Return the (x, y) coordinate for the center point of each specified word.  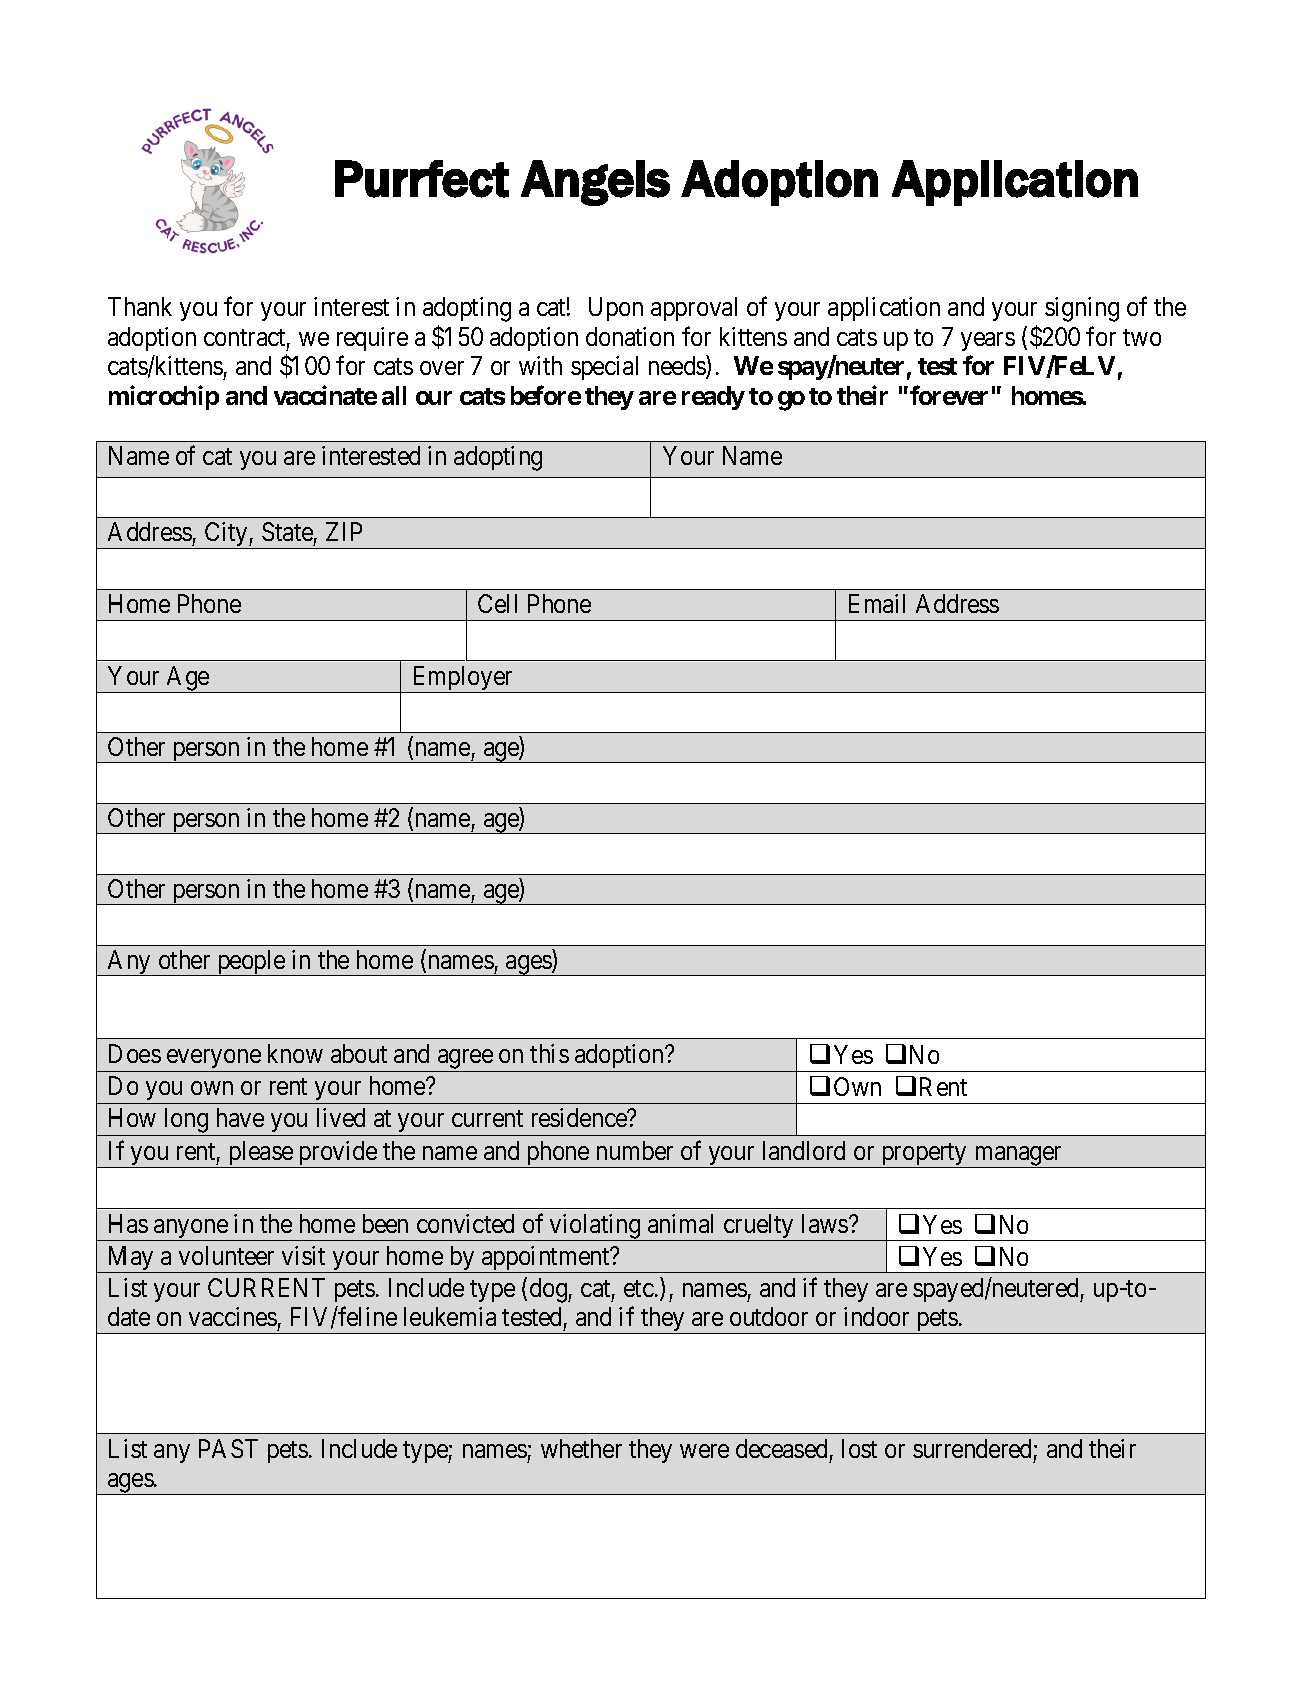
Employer (463, 679)
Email (877, 603)
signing (1082, 309)
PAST (228, 1448)
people (251, 963)
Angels (595, 183)
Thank (140, 306)
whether (581, 1448)
